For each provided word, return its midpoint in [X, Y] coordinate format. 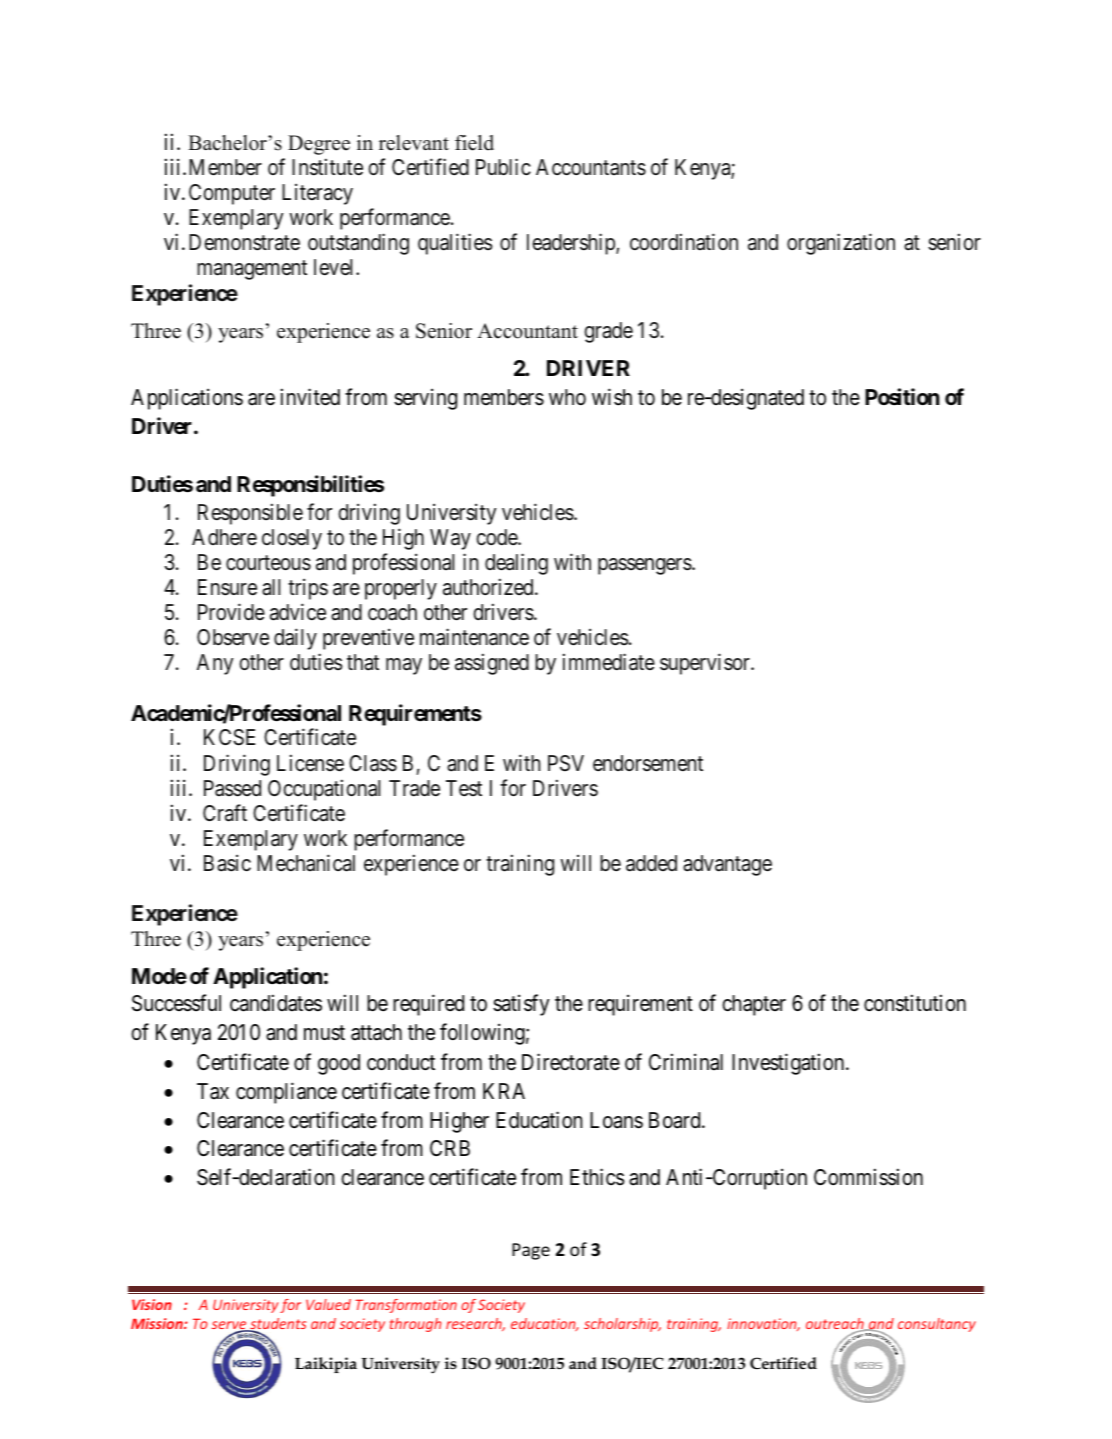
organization [841, 244]
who [567, 397]
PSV [566, 763]
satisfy [521, 1005]
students [277, 1325]
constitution [915, 1003]
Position [902, 397]
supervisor [706, 664]
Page [531, 1251]
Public [503, 167]
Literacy [317, 194]
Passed [232, 788]
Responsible [250, 514]
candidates [276, 1003]
